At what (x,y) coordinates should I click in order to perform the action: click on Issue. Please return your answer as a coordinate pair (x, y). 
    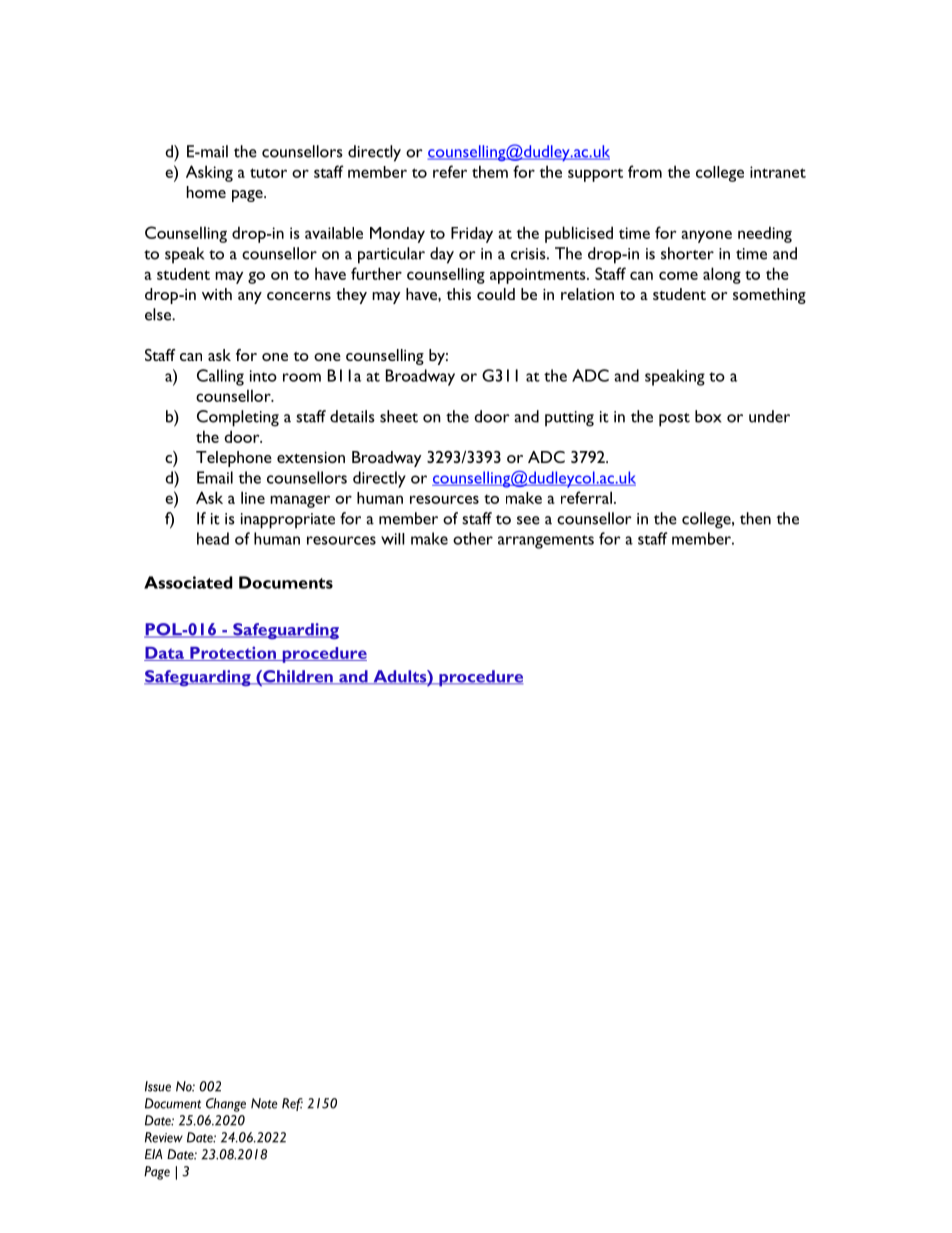
    Looking at the image, I should click on (158, 1086).
